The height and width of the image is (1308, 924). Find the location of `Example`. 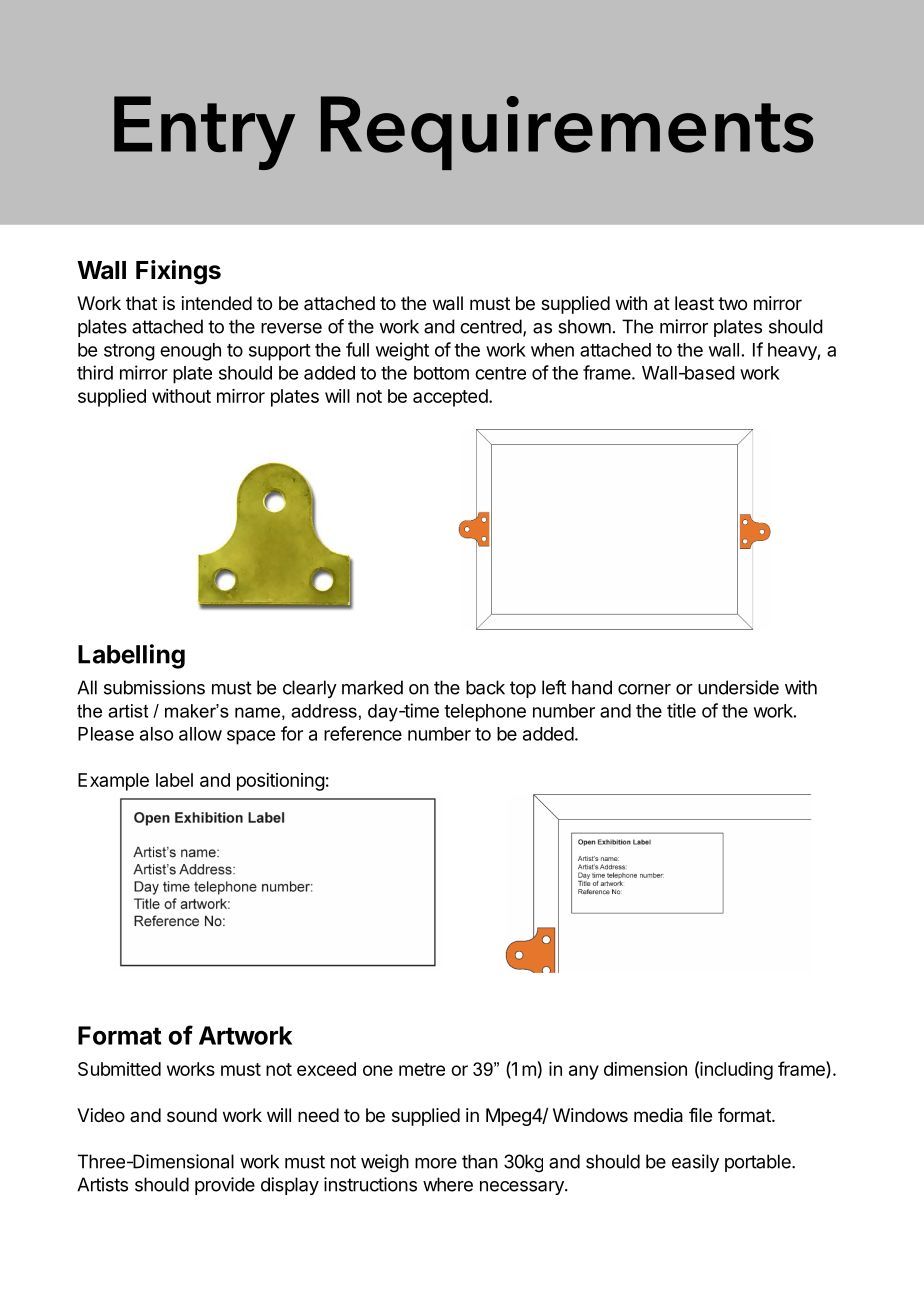

Example is located at coordinates (113, 782).
